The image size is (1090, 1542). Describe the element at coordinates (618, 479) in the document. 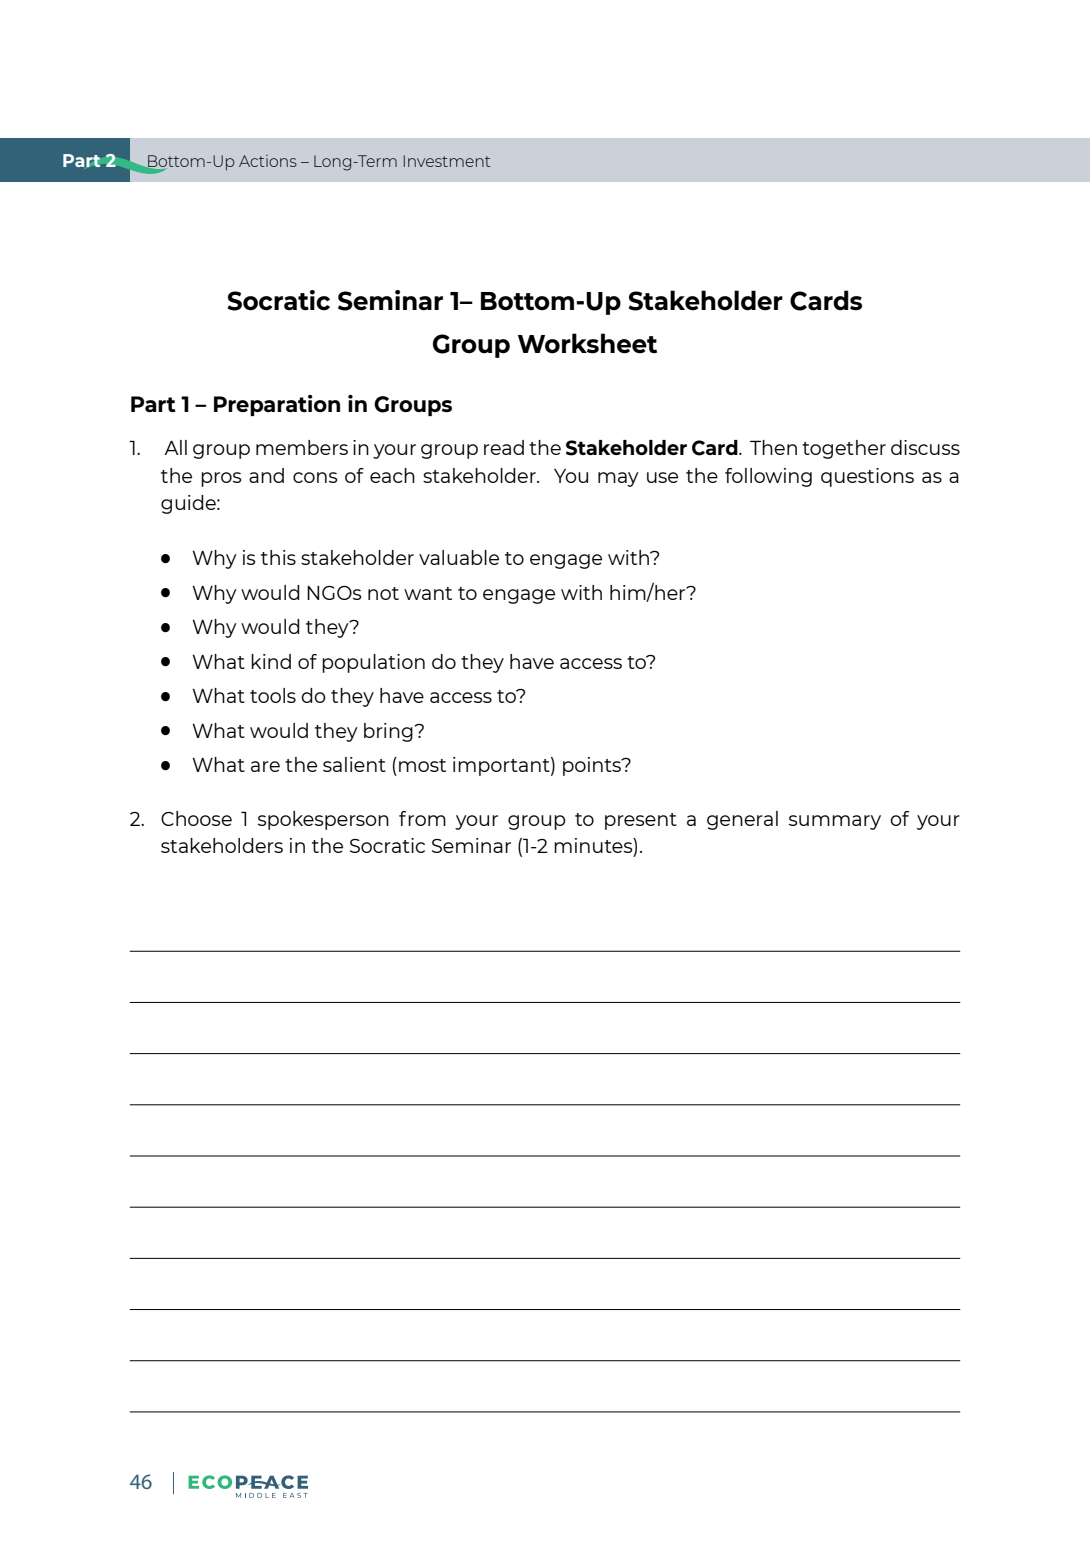

I see `may` at that location.
